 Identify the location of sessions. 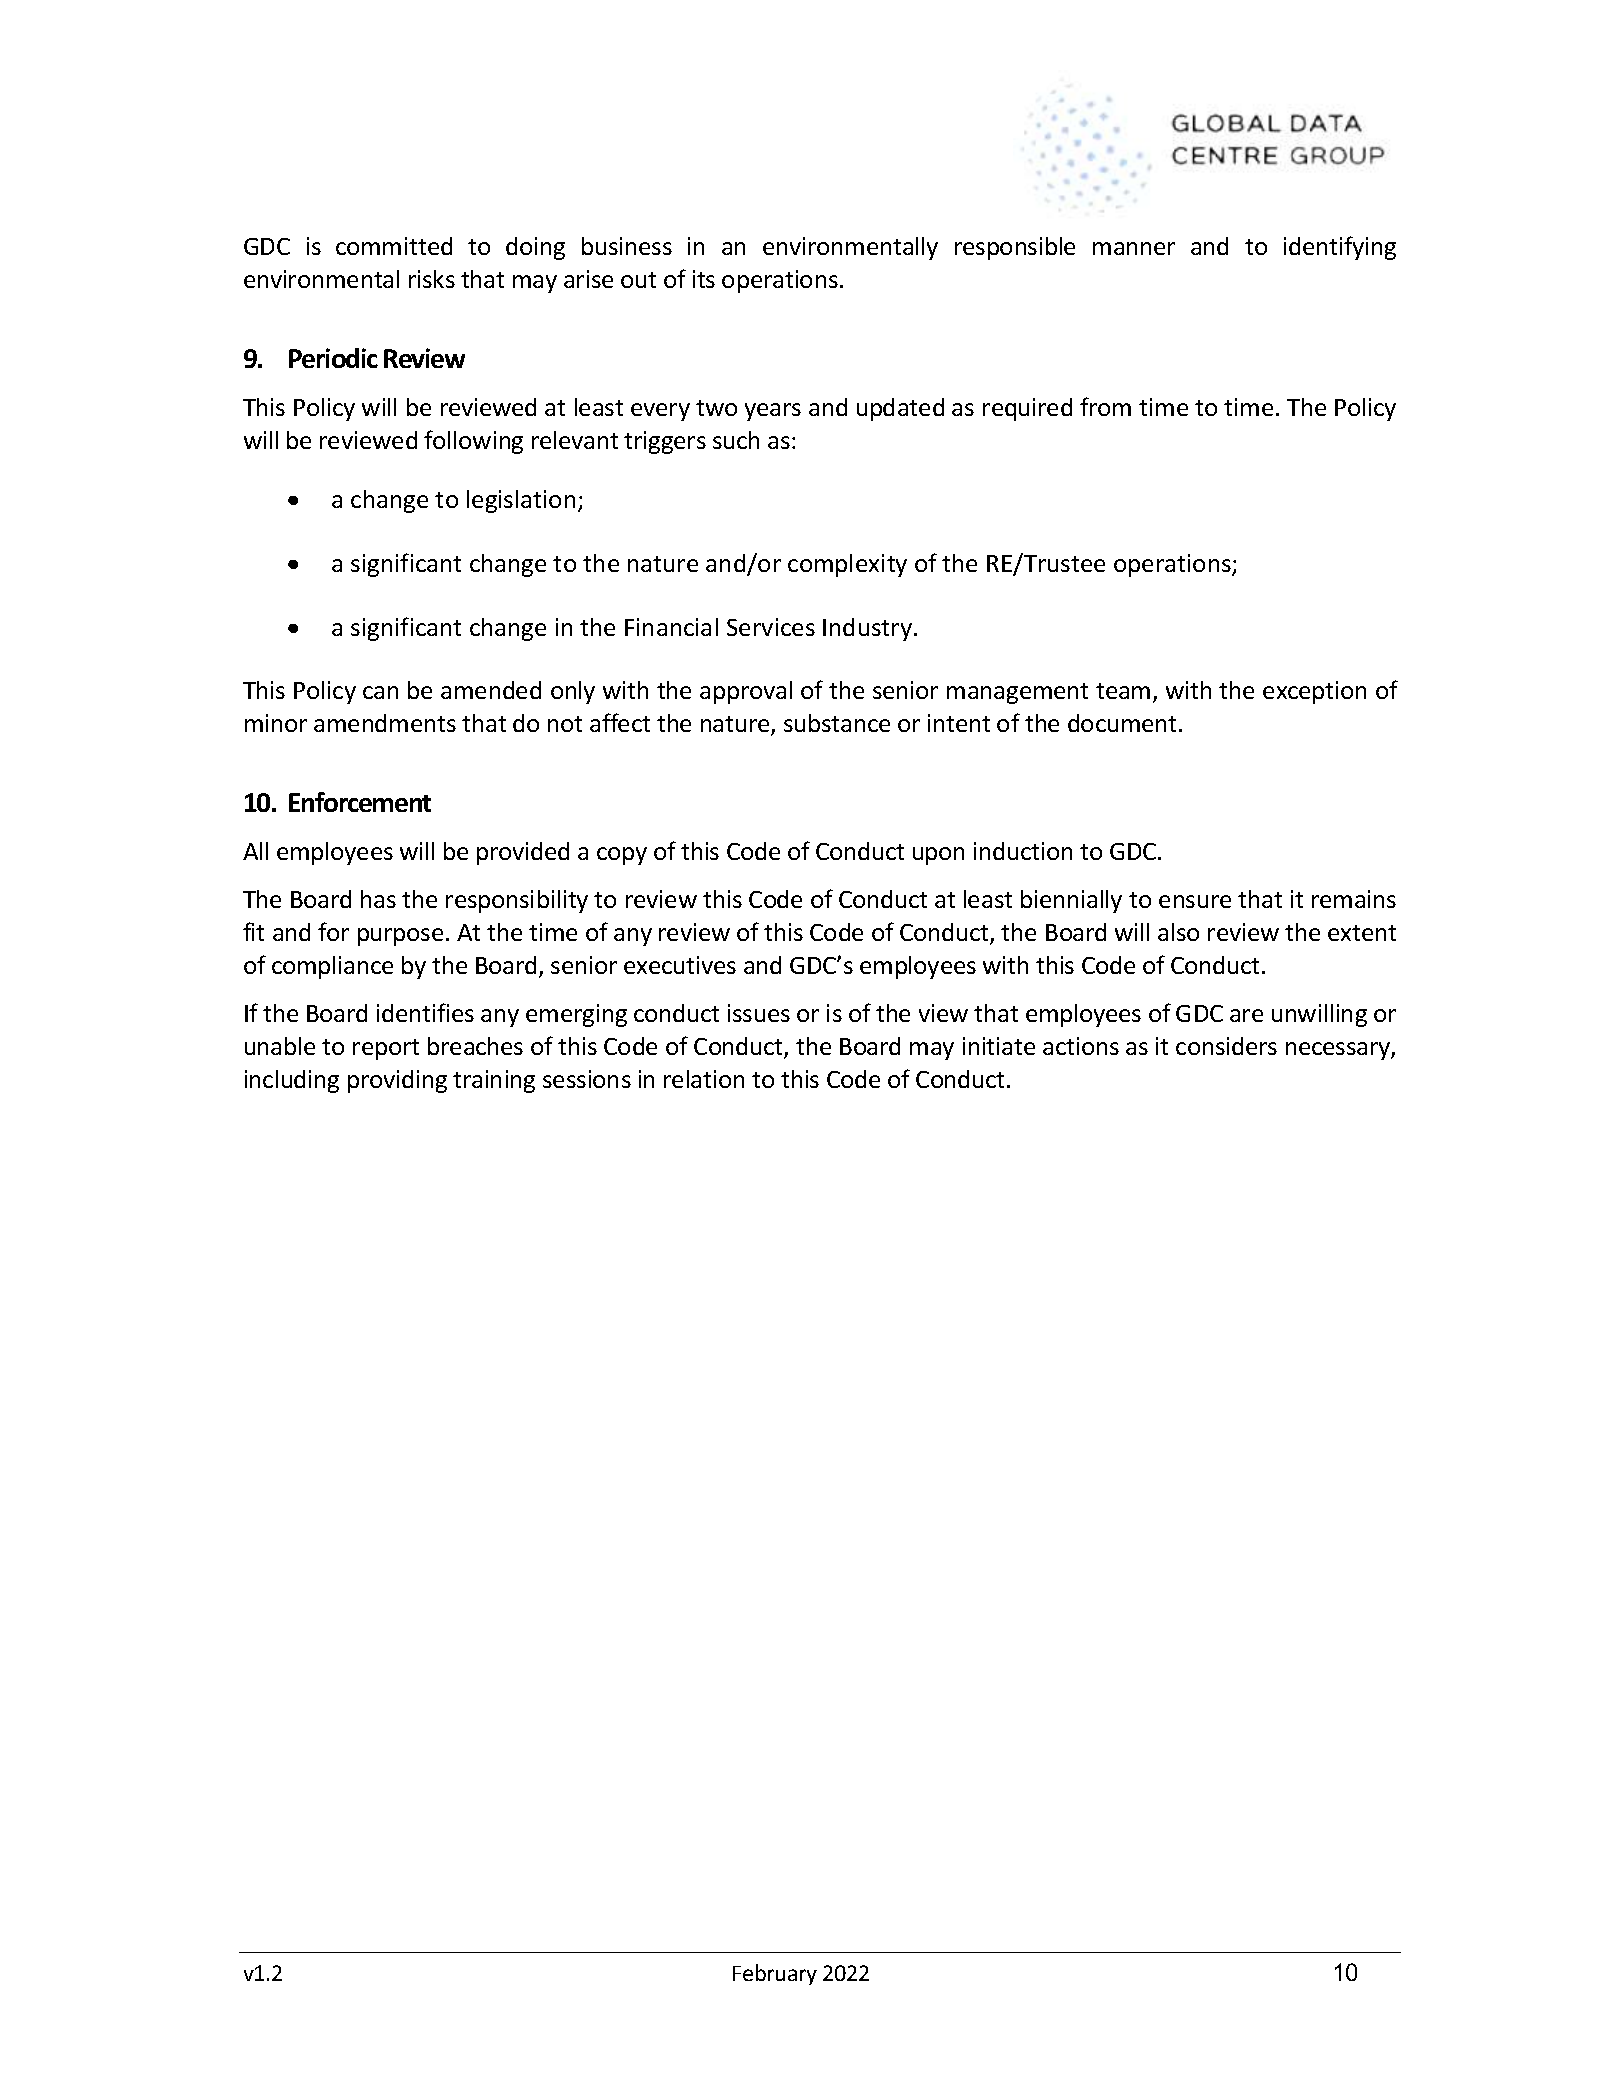
(587, 1079).
